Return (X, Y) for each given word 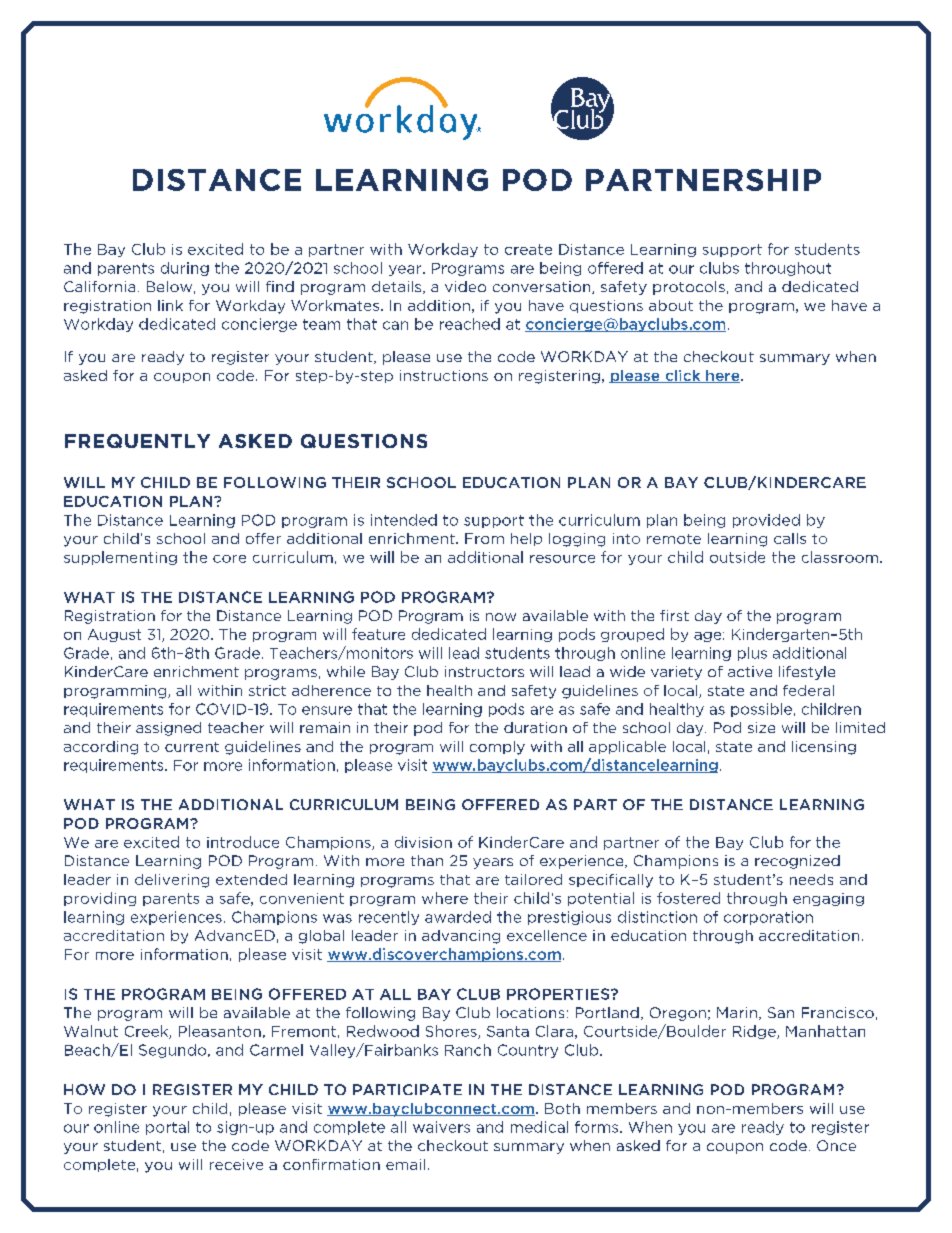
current (192, 747)
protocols (689, 288)
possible (761, 710)
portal (167, 1128)
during (185, 269)
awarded (458, 917)
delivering (172, 881)
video (465, 286)
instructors (484, 671)
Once (836, 1145)
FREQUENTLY (137, 441)
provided (766, 521)
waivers (441, 1127)
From (484, 538)
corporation (768, 918)
